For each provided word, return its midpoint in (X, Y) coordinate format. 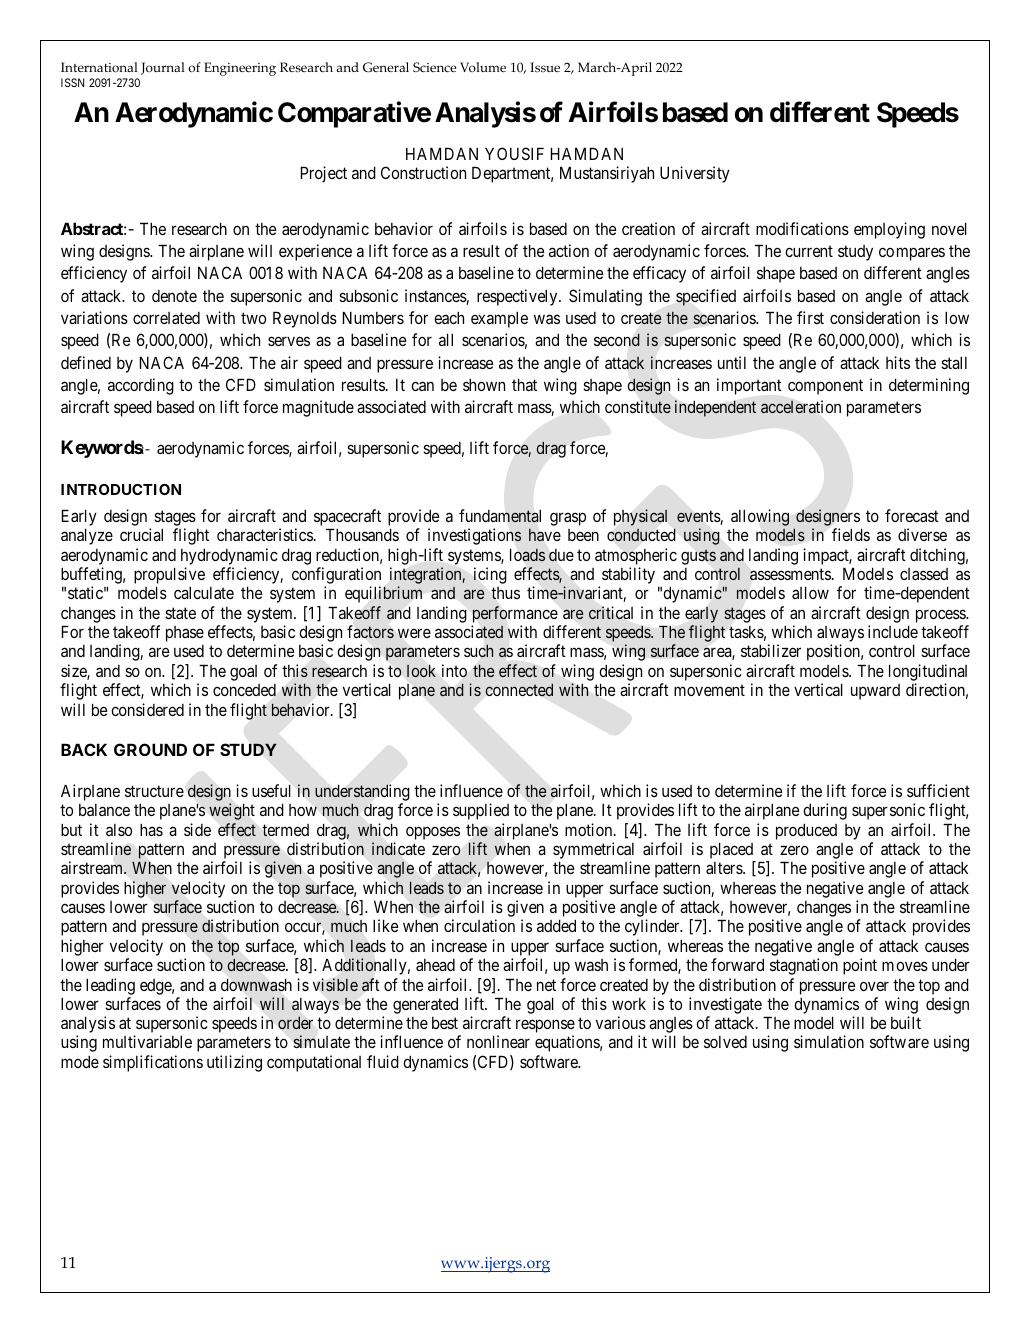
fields (851, 534)
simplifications (153, 1063)
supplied (481, 811)
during (825, 811)
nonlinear (498, 1041)
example (499, 319)
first (810, 317)
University (695, 174)
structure (154, 791)
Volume (483, 67)
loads (527, 555)
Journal (163, 68)
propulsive (169, 577)
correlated (166, 318)
